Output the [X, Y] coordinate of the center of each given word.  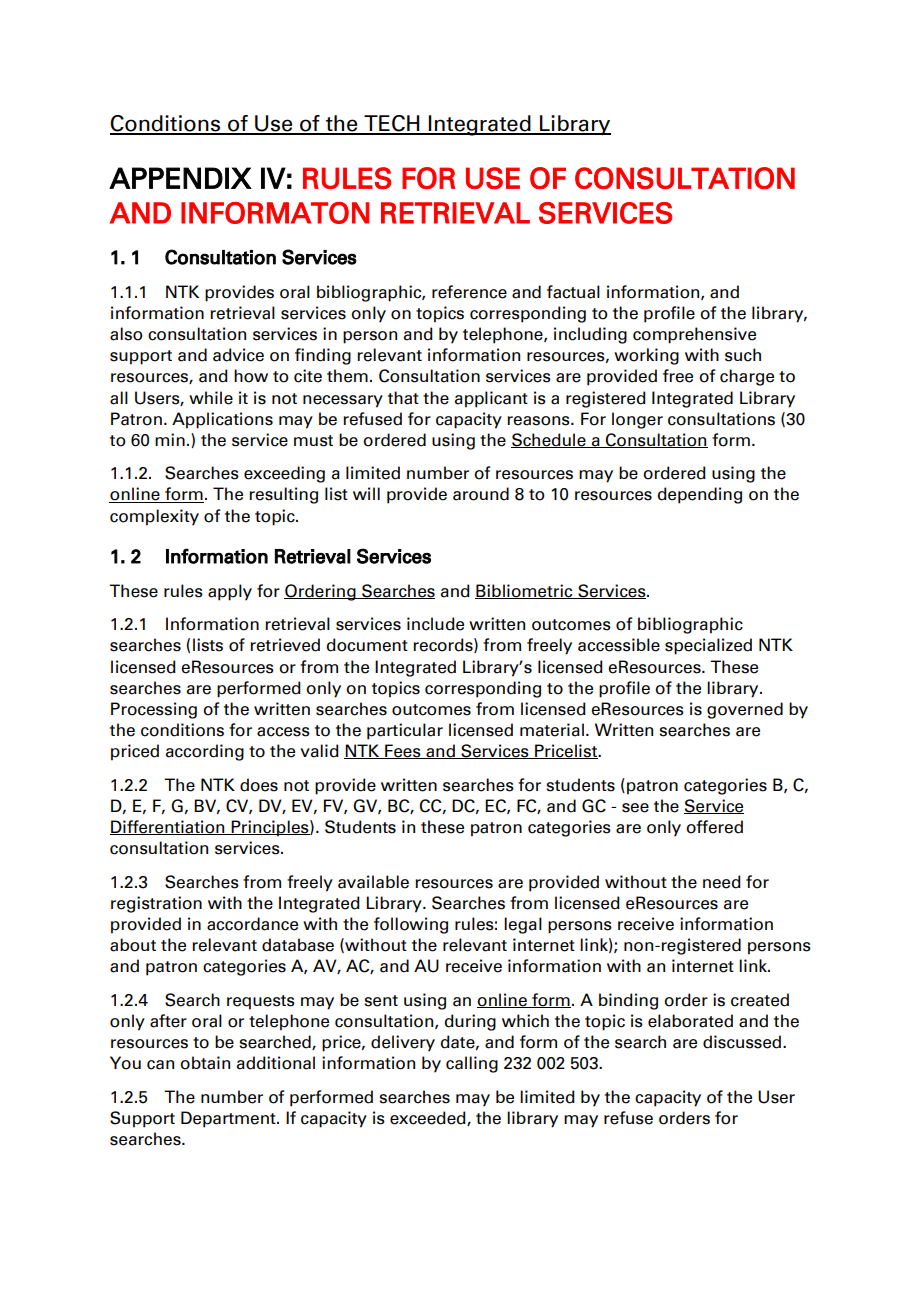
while [211, 398]
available [373, 882]
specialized [708, 646]
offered [714, 827]
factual [573, 292]
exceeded [429, 1118]
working [646, 356]
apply [230, 592]
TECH [392, 124]
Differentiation [168, 827]
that [403, 398]
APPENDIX [180, 178]
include [435, 624]
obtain [205, 1063]
